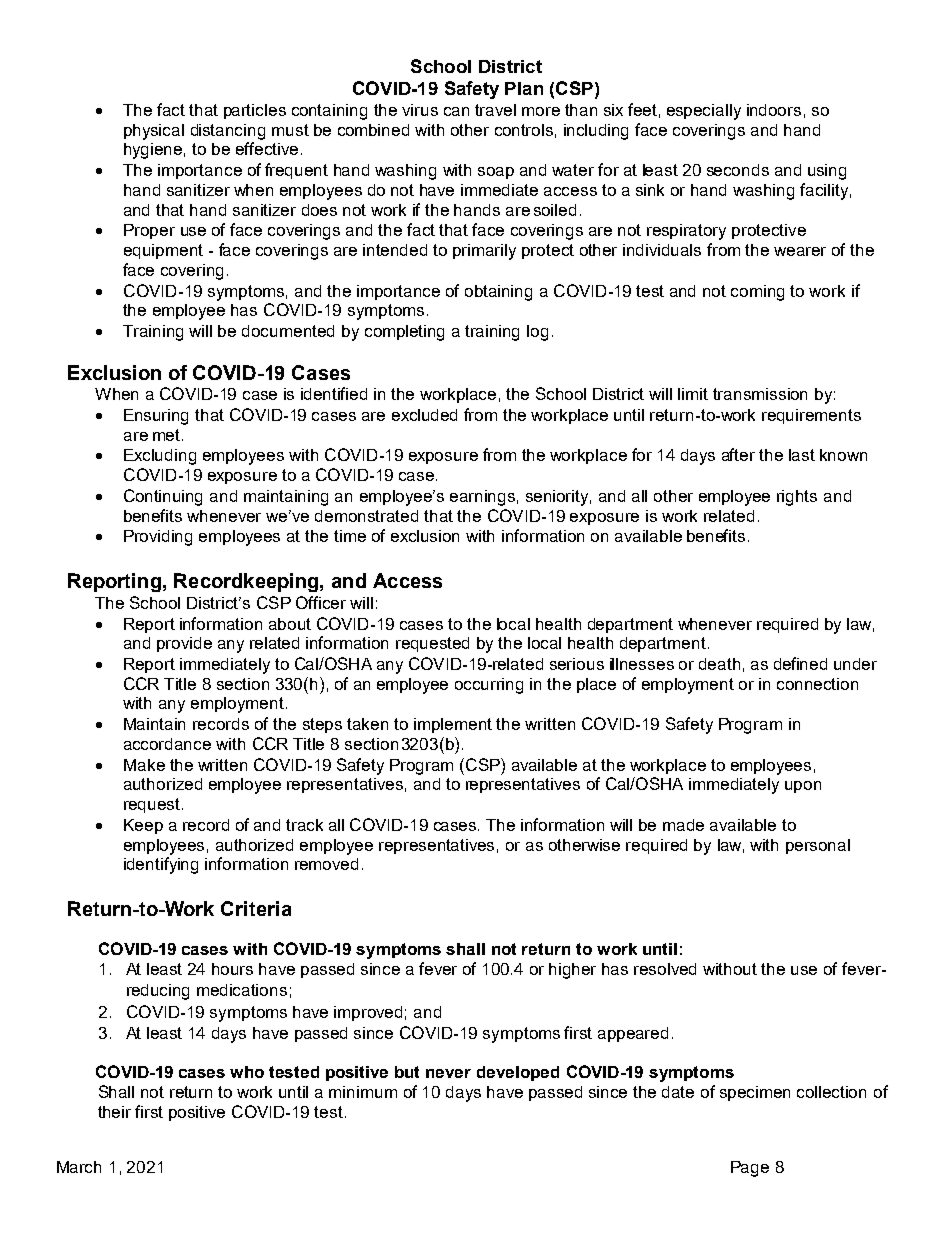 The height and width of the document is (1233, 952). I want to click on after, so click(738, 454).
